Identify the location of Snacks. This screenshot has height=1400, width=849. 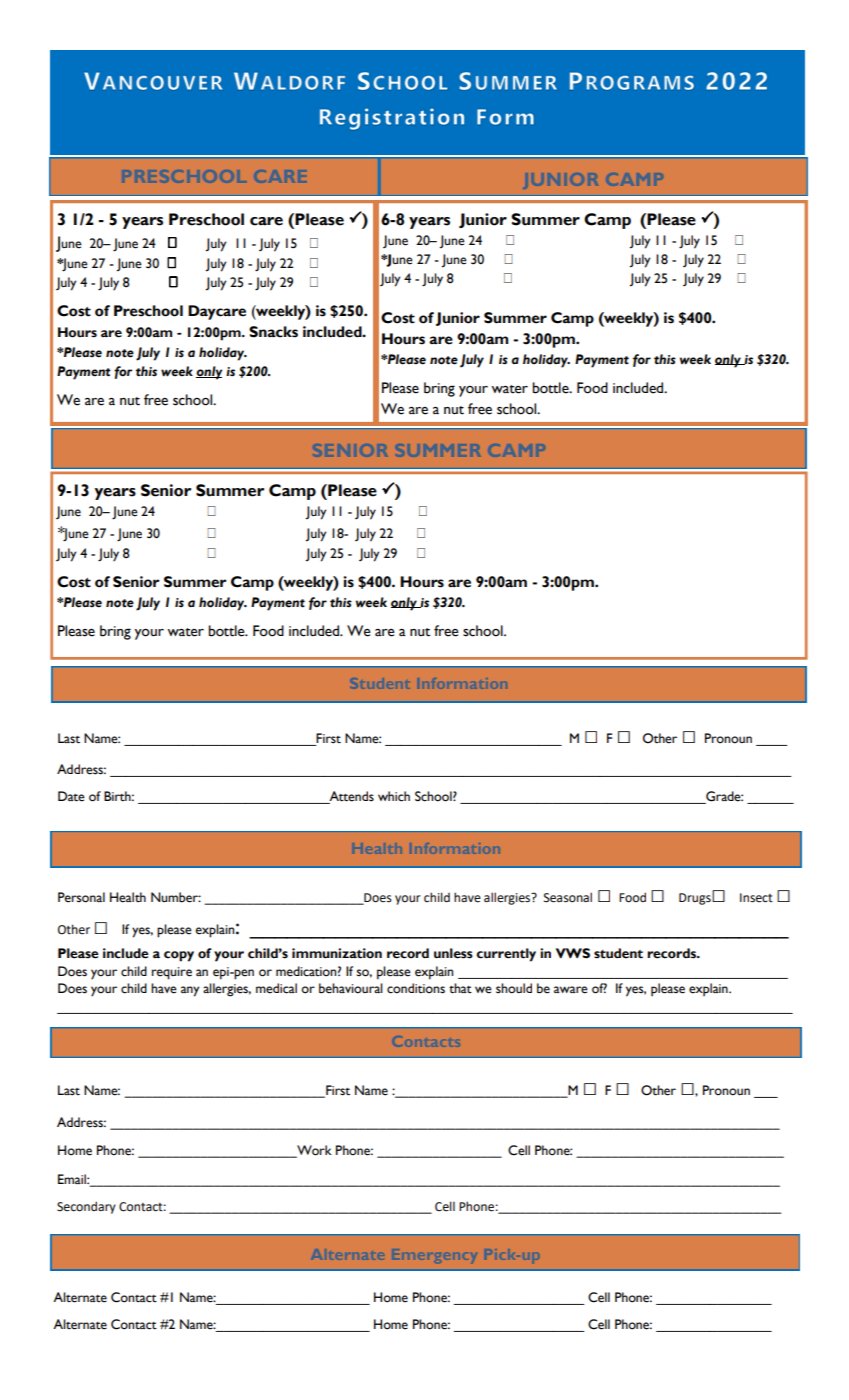
(273, 332).
